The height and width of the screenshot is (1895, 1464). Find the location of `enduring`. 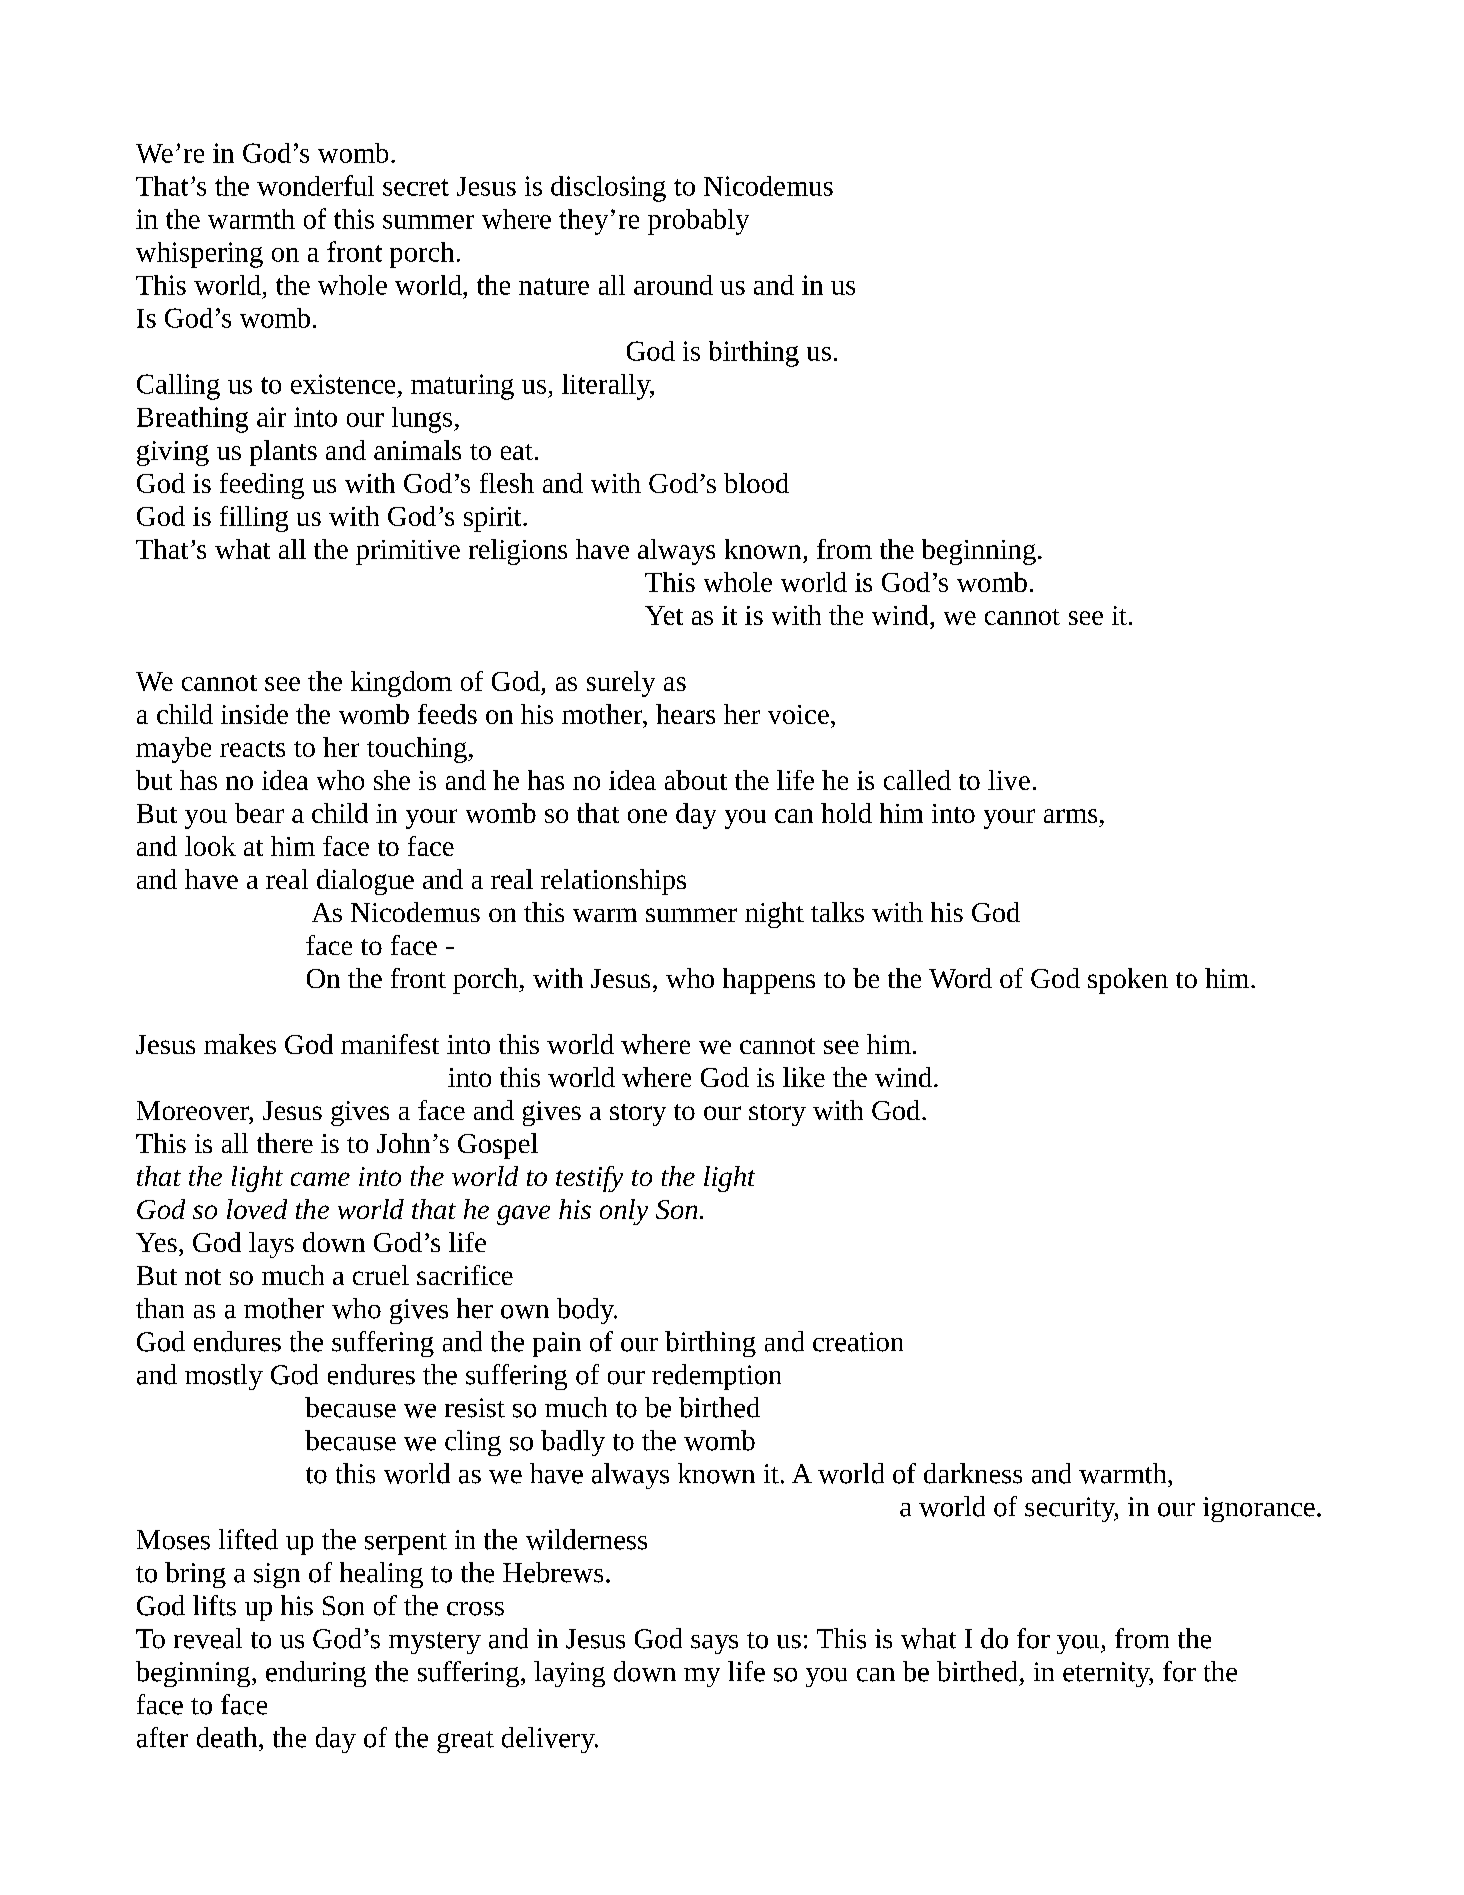

enduring is located at coordinates (316, 1674).
